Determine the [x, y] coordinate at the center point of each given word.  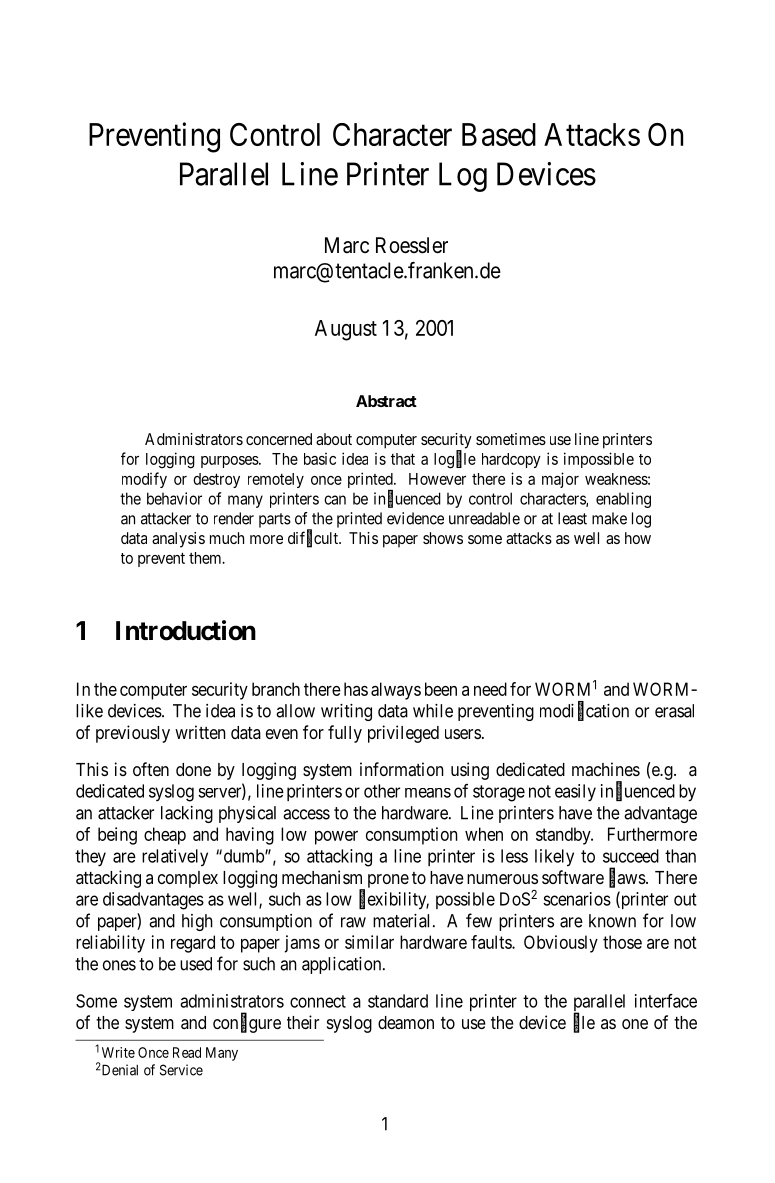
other [382, 791]
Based [499, 134]
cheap [165, 836]
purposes [230, 462]
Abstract [386, 401]
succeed [631, 856]
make [609, 518]
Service [181, 1070]
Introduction [186, 630]
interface [666, 1001]
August [346, 330]
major [560, 480]
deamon [406, 1023]
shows [443, 538]
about [334, 439]
